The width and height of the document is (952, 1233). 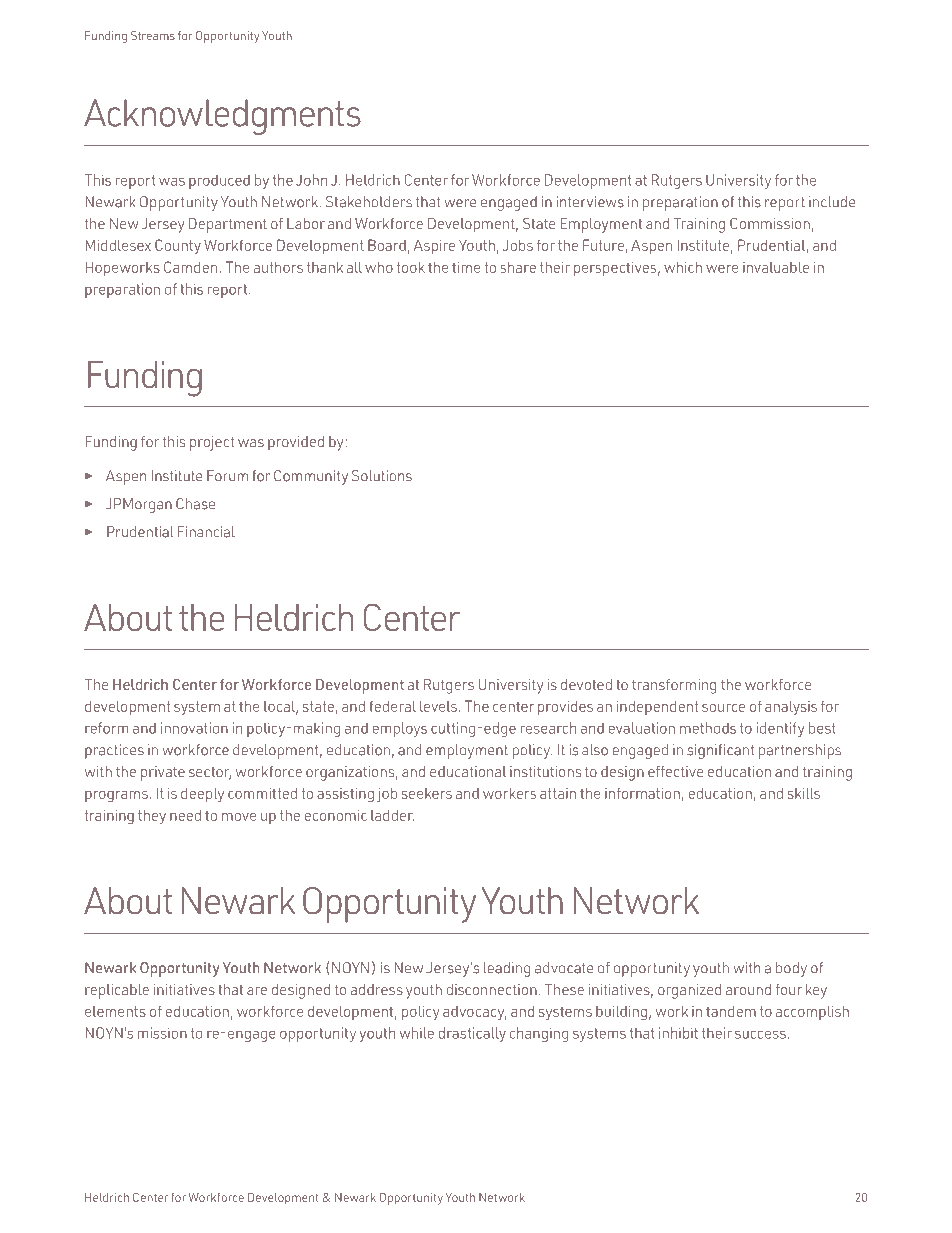 I want to click on Streams, so click(x=153, y=35).
